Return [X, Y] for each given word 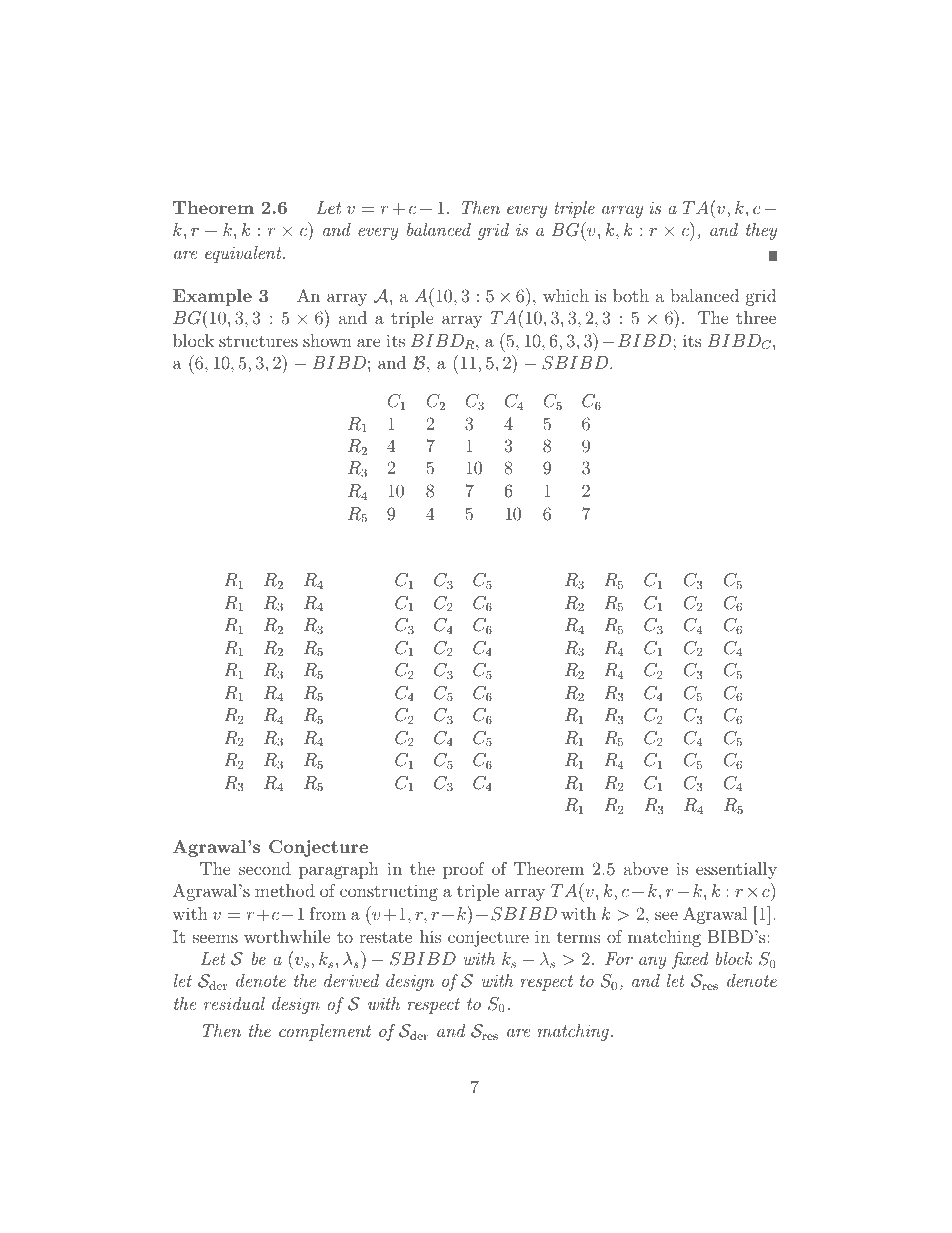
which [566, 295]
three [756, 317]
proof [463, 870]
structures [258, 341]
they [761, 231]
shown [327, 340]
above [646, 868]
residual [234, 1003]
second [265, 868]
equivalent [244, 254]
